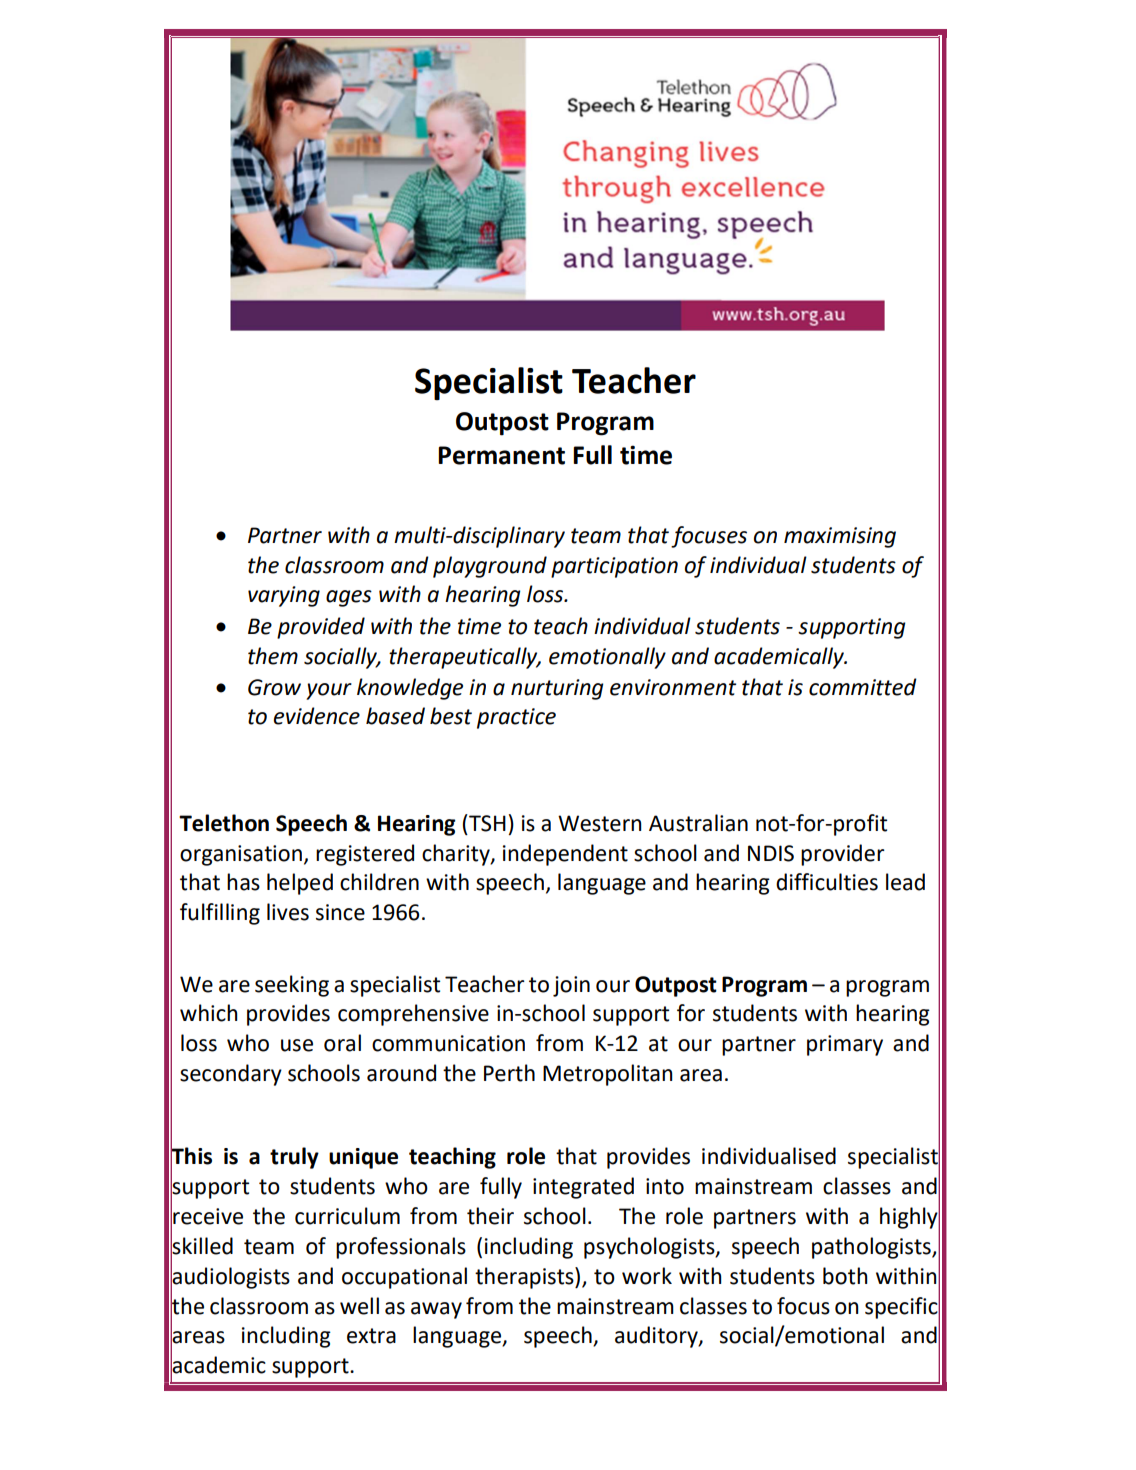  What do you see at coordinates (284, 596) in the image?
I see `varying` at bounding box center [284, 596].
